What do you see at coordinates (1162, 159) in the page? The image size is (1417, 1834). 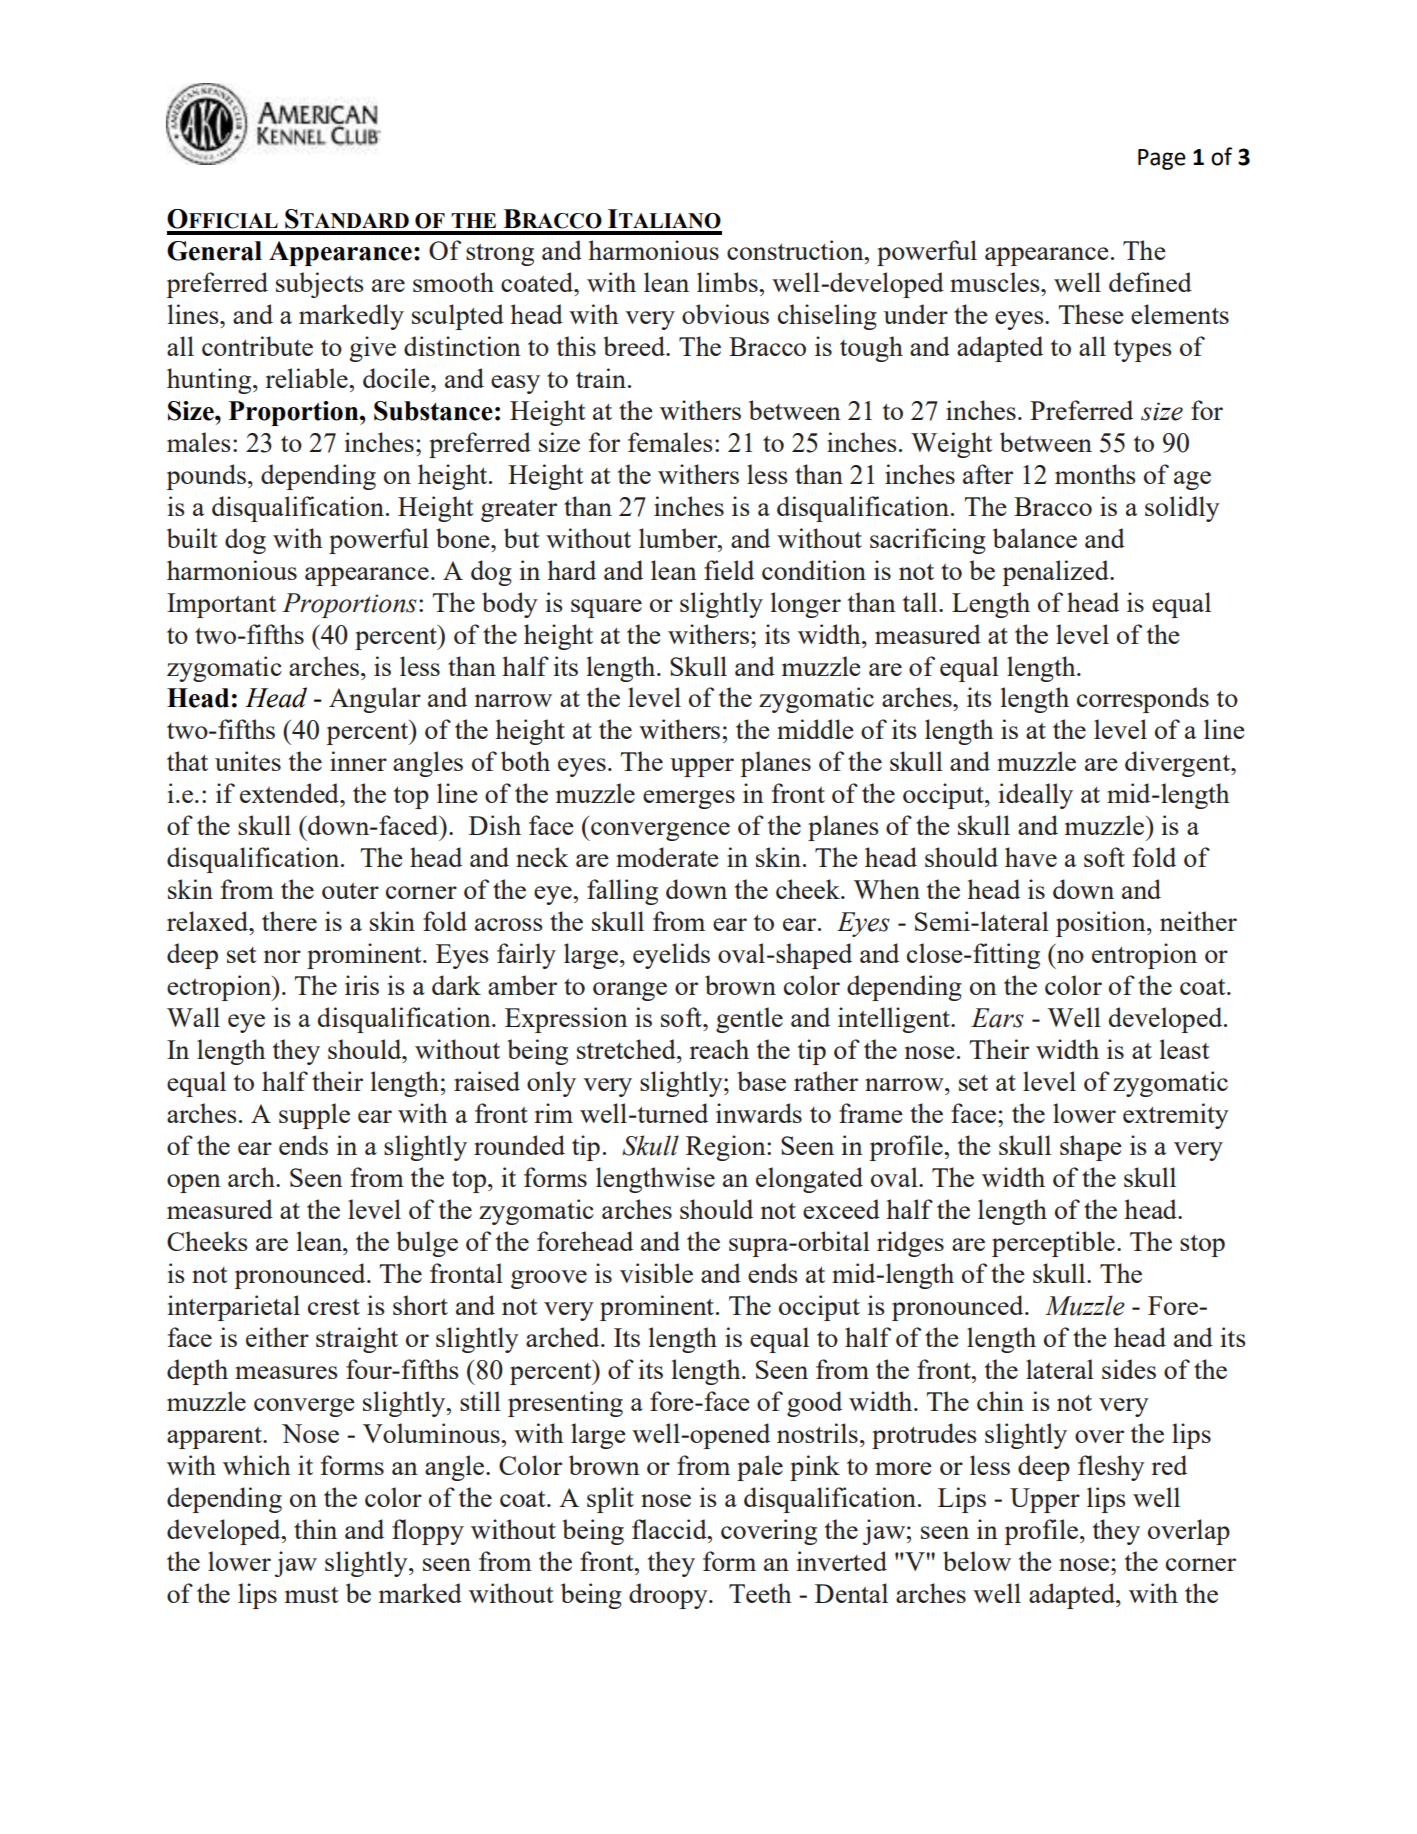 I see `Page` at bounding box center [1162, 159].
